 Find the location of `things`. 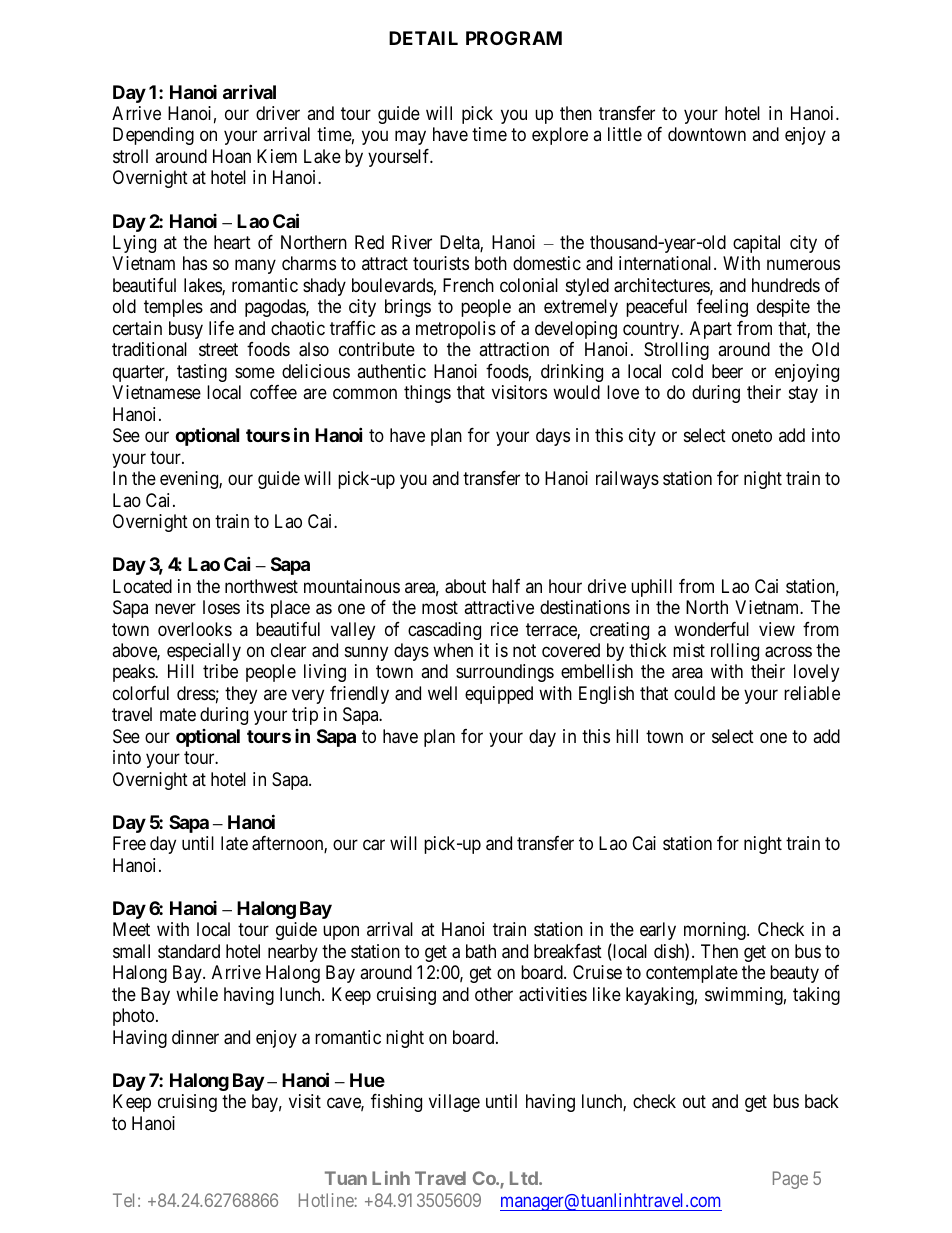

things is located at coordinates (427, 394).
